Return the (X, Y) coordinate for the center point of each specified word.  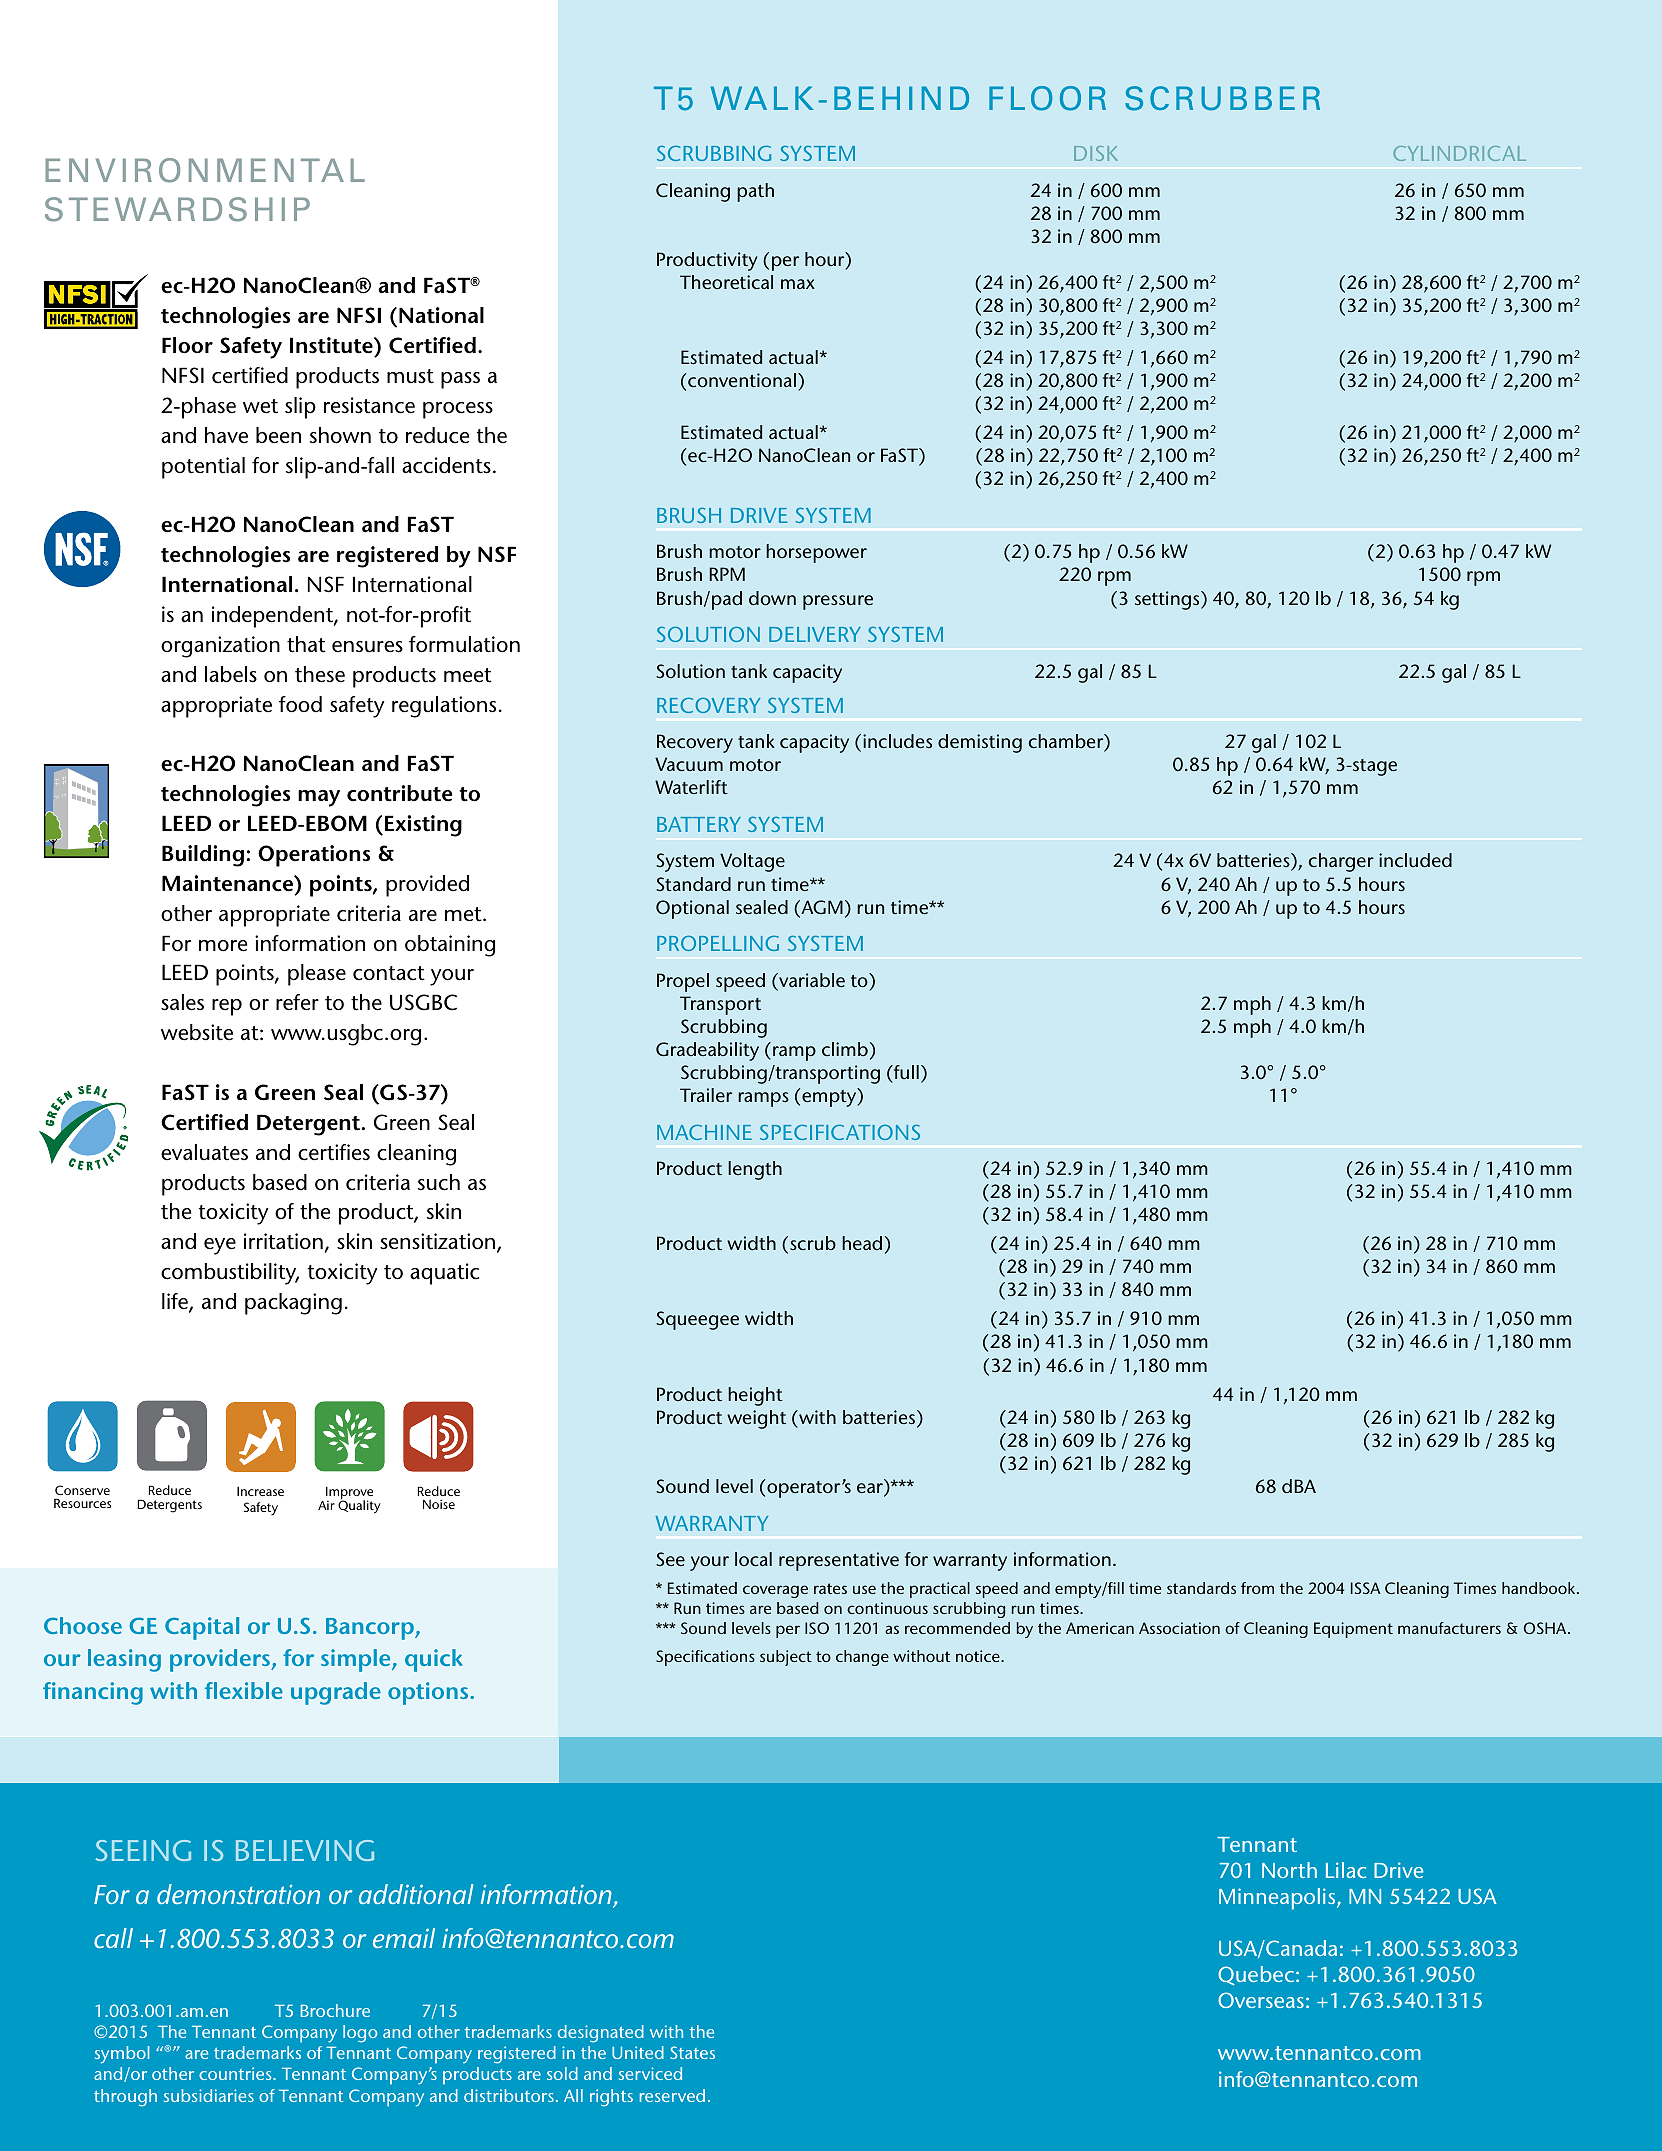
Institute (332, 345)
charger (1341, 862)
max (798, 284)
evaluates (204, 1152)
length (755, 1170)
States (692, 2052)
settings (1168, 600)
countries (236, 2073)
